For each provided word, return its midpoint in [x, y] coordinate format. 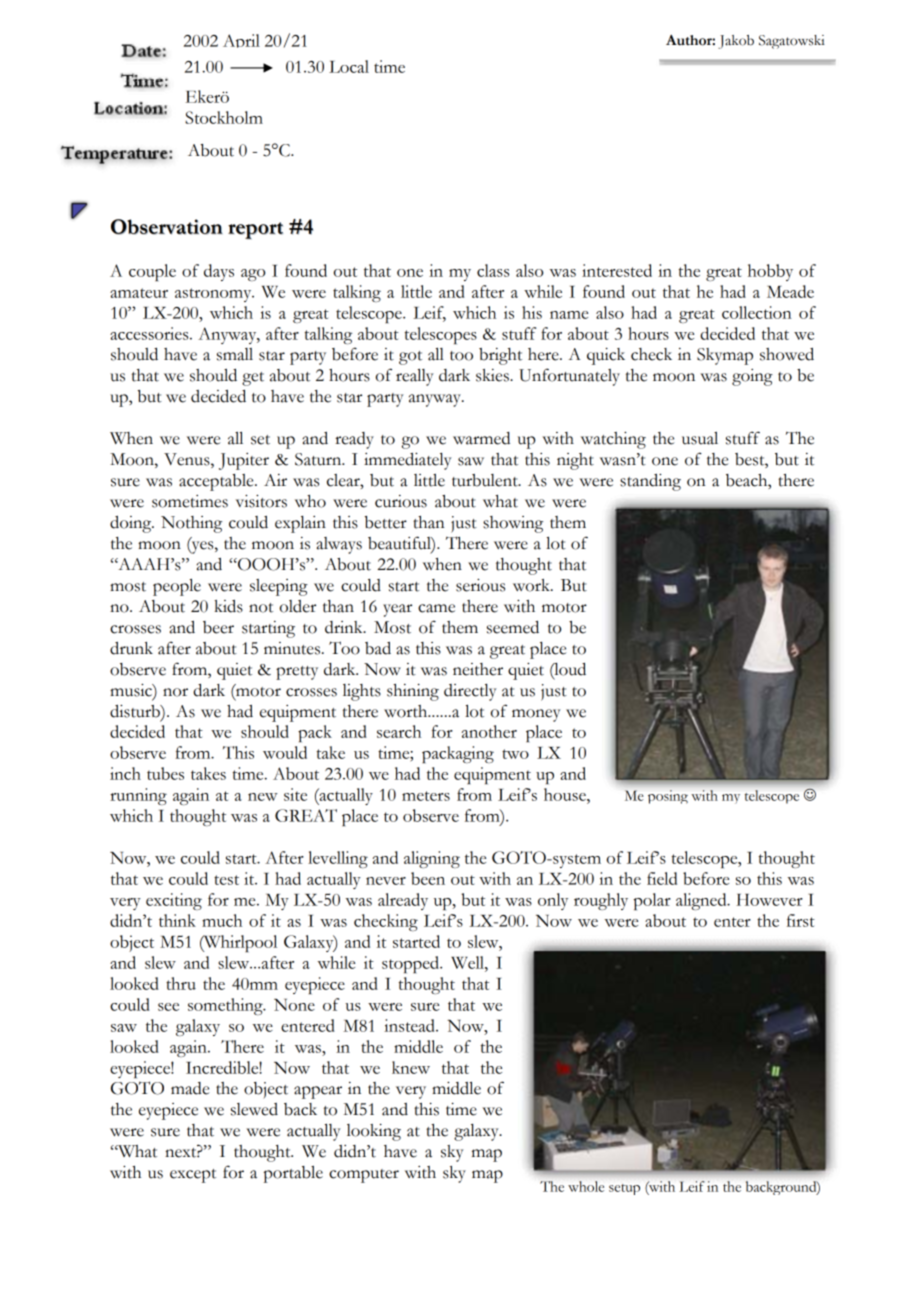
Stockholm [224, 117]
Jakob [736, 42]
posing [668, 797]
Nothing [191, 524]
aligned [702, 901]
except [193, 1176]
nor [175, 692]
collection [757, 312]
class [493, 270]
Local [349, 66]
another [489, 731]
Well [468, 962]
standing [650, 482]
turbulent [486, 480]
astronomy [214, 295]
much [222, 920]
